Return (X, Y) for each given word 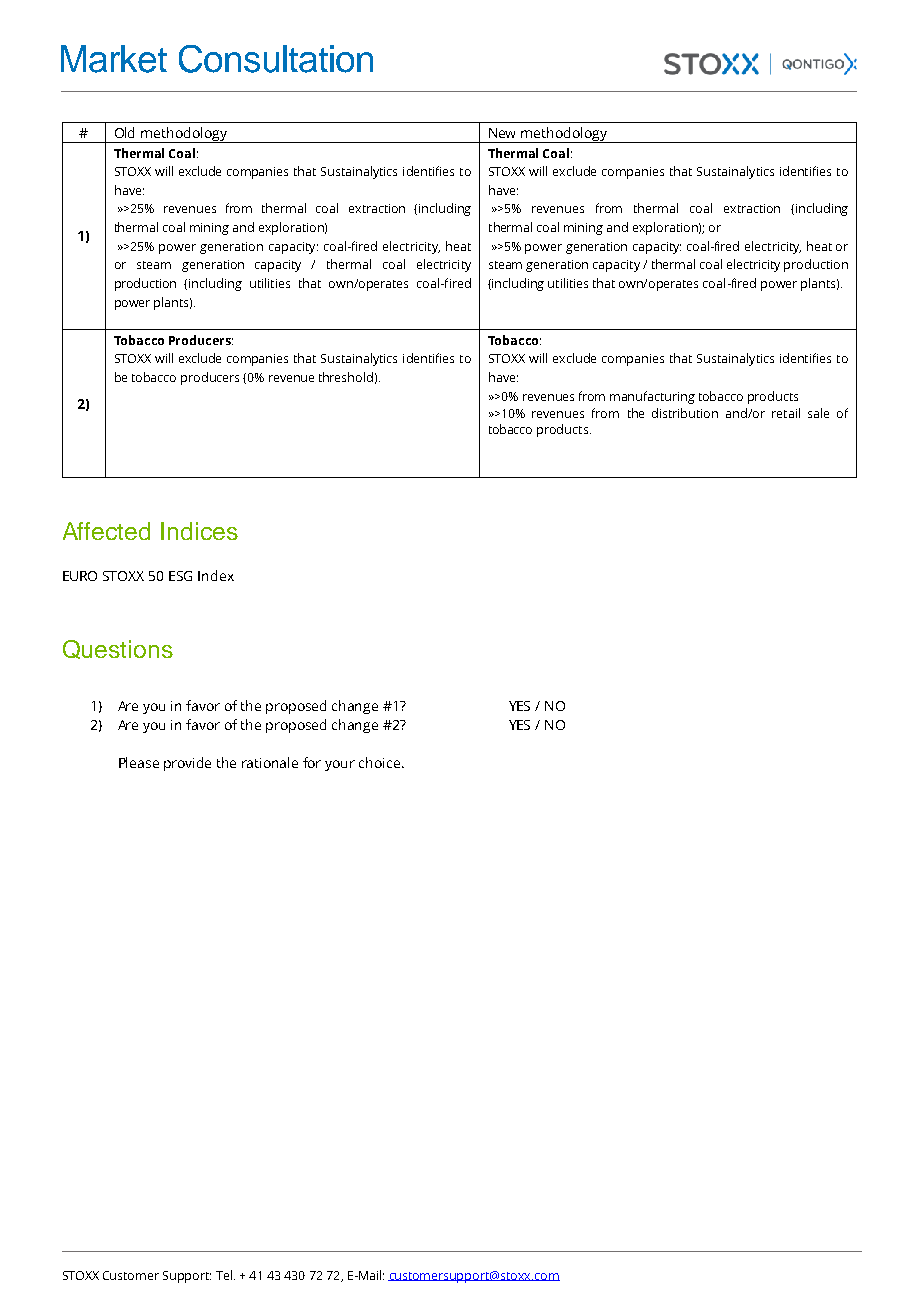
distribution (685, 413)
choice (379, 762)
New (502, 133)
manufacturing (652, 397)
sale (818, 413)
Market (114, 59)
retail (786, 413)
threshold (346, 377)
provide (187, 764)
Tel (224, 1275)
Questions (118, 649)
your (340, 765)
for (312, 762)
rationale (270, 762)
